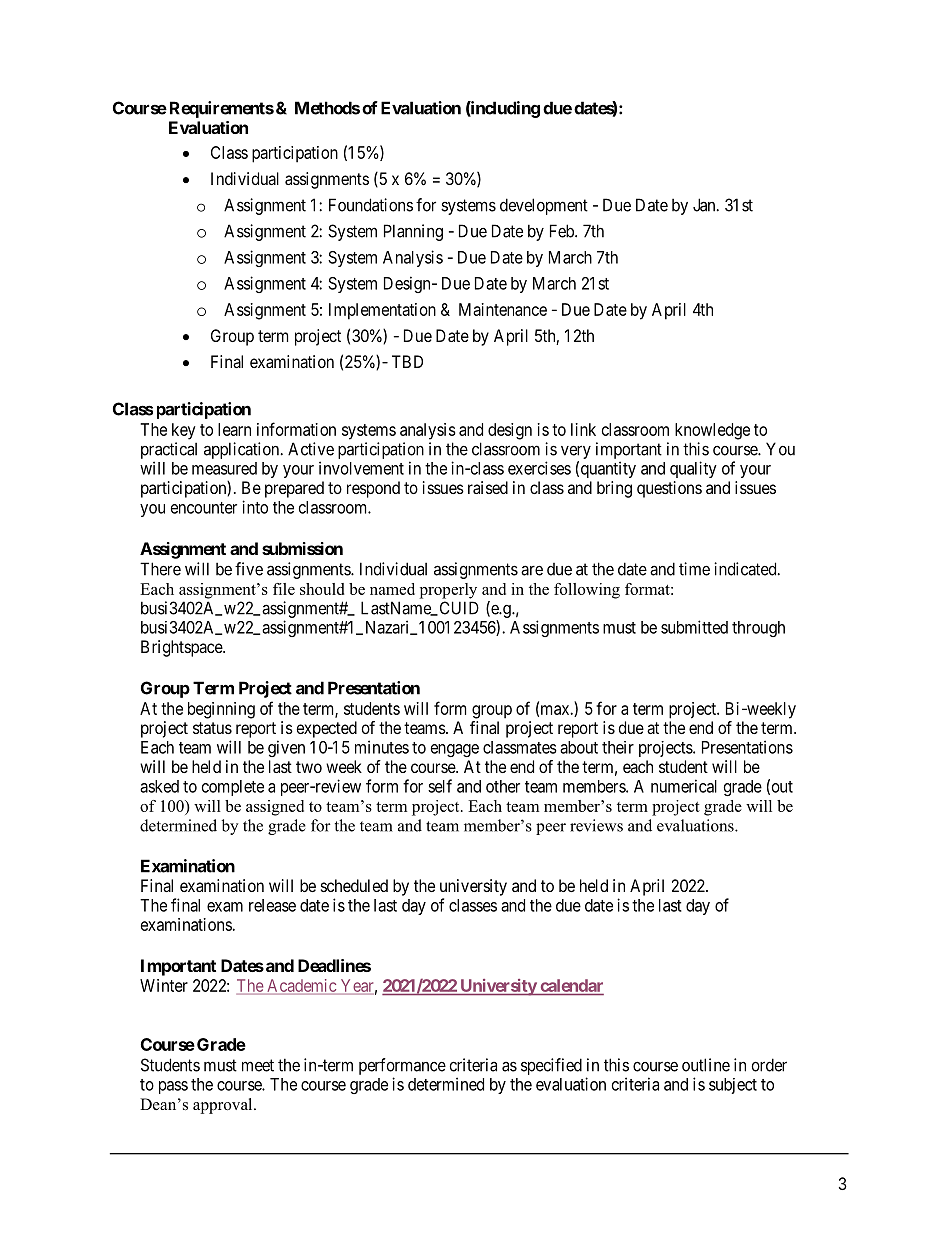 Image resolution: width=952 pixels, height=1233 pixels. I want to click on questions, so click(669, 489).
